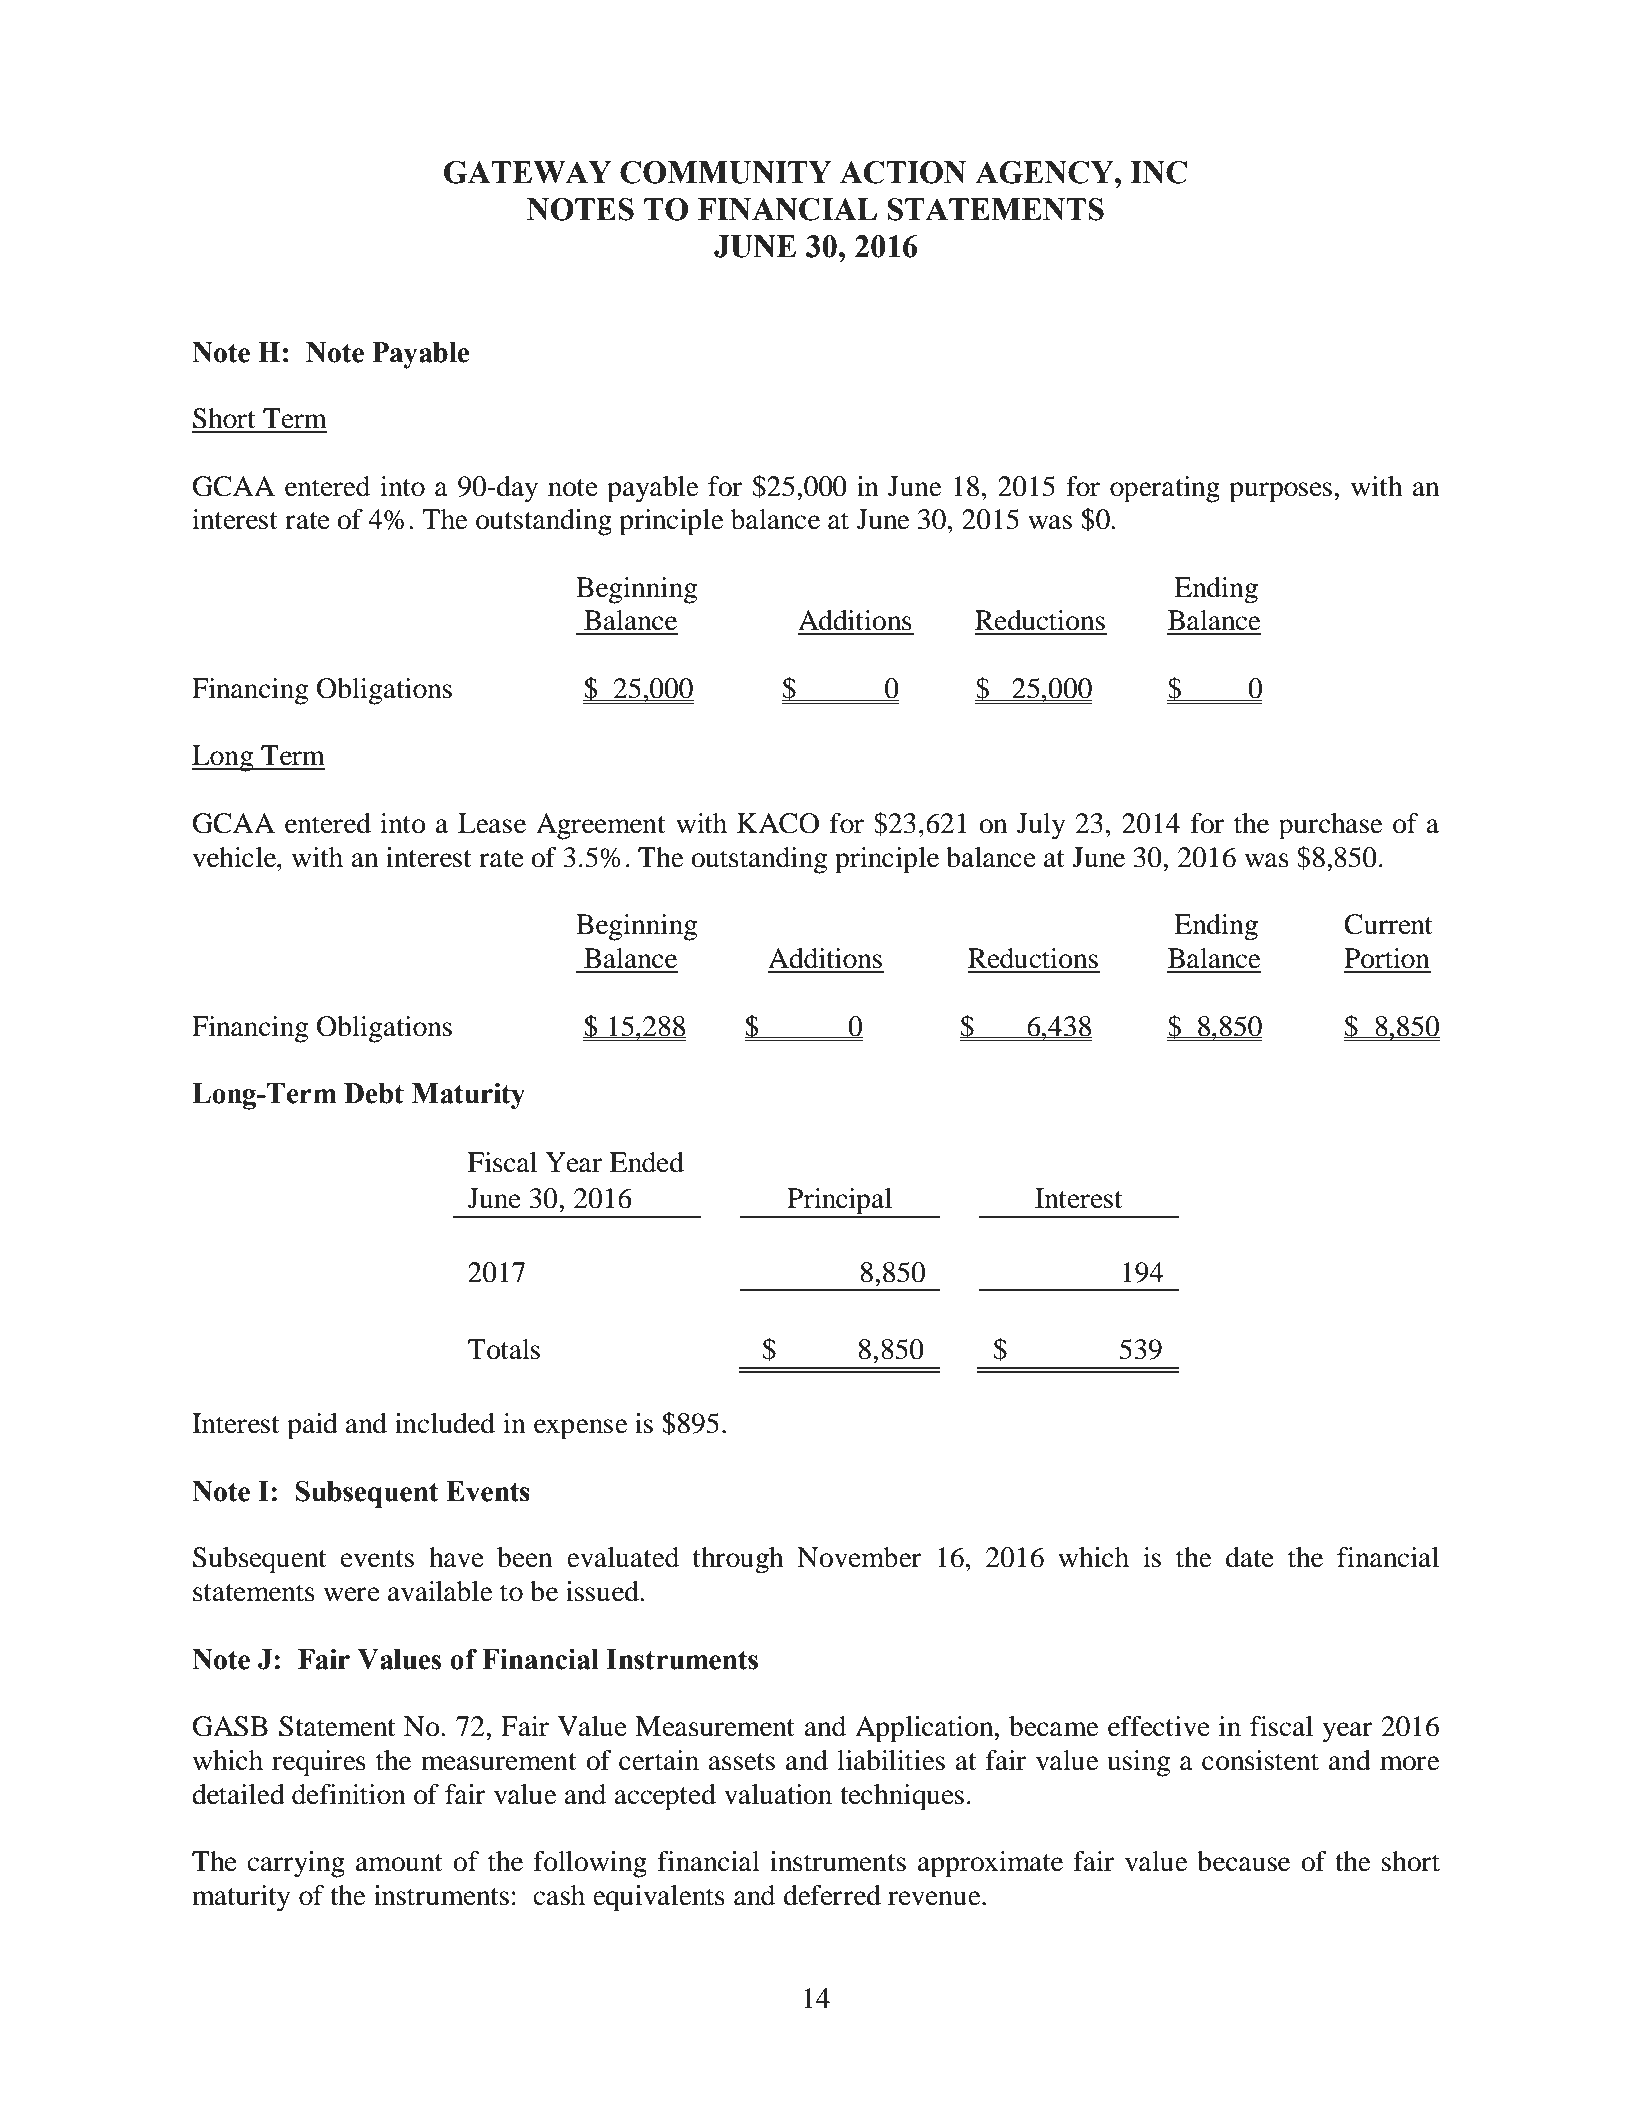 The image size is (1632, 2112). Describe the element at coordinates (840, 1202) in the screenshot. I see `Principal` at that location.
